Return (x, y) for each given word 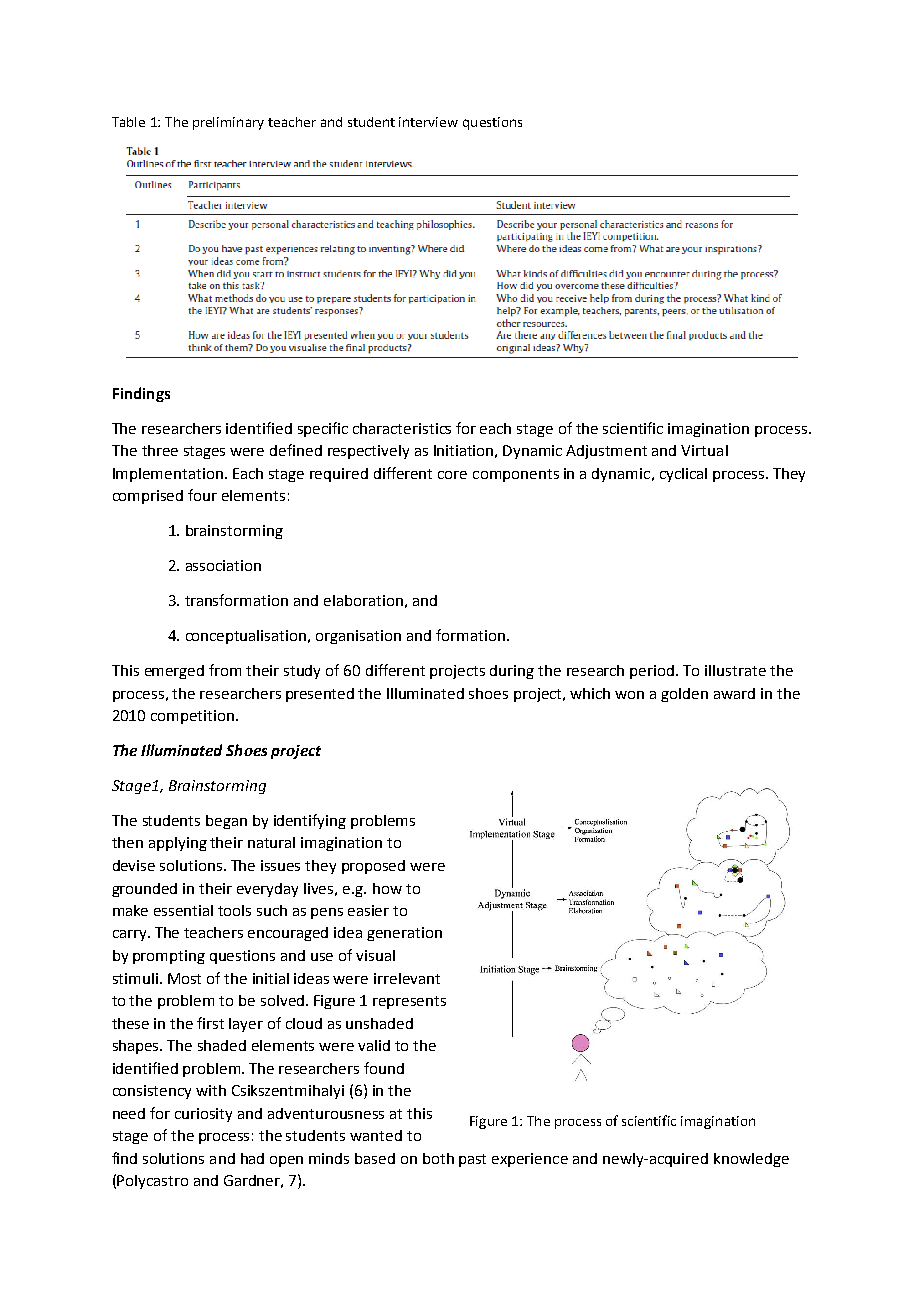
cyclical (683, 475)
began (226, 822)
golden (684, 695)
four (202, 495)
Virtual (704, 450)
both (438, 1158)
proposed (373, 867)
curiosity (203, 1115)
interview (428, 122)
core (452, 475)
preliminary (228, 123)
